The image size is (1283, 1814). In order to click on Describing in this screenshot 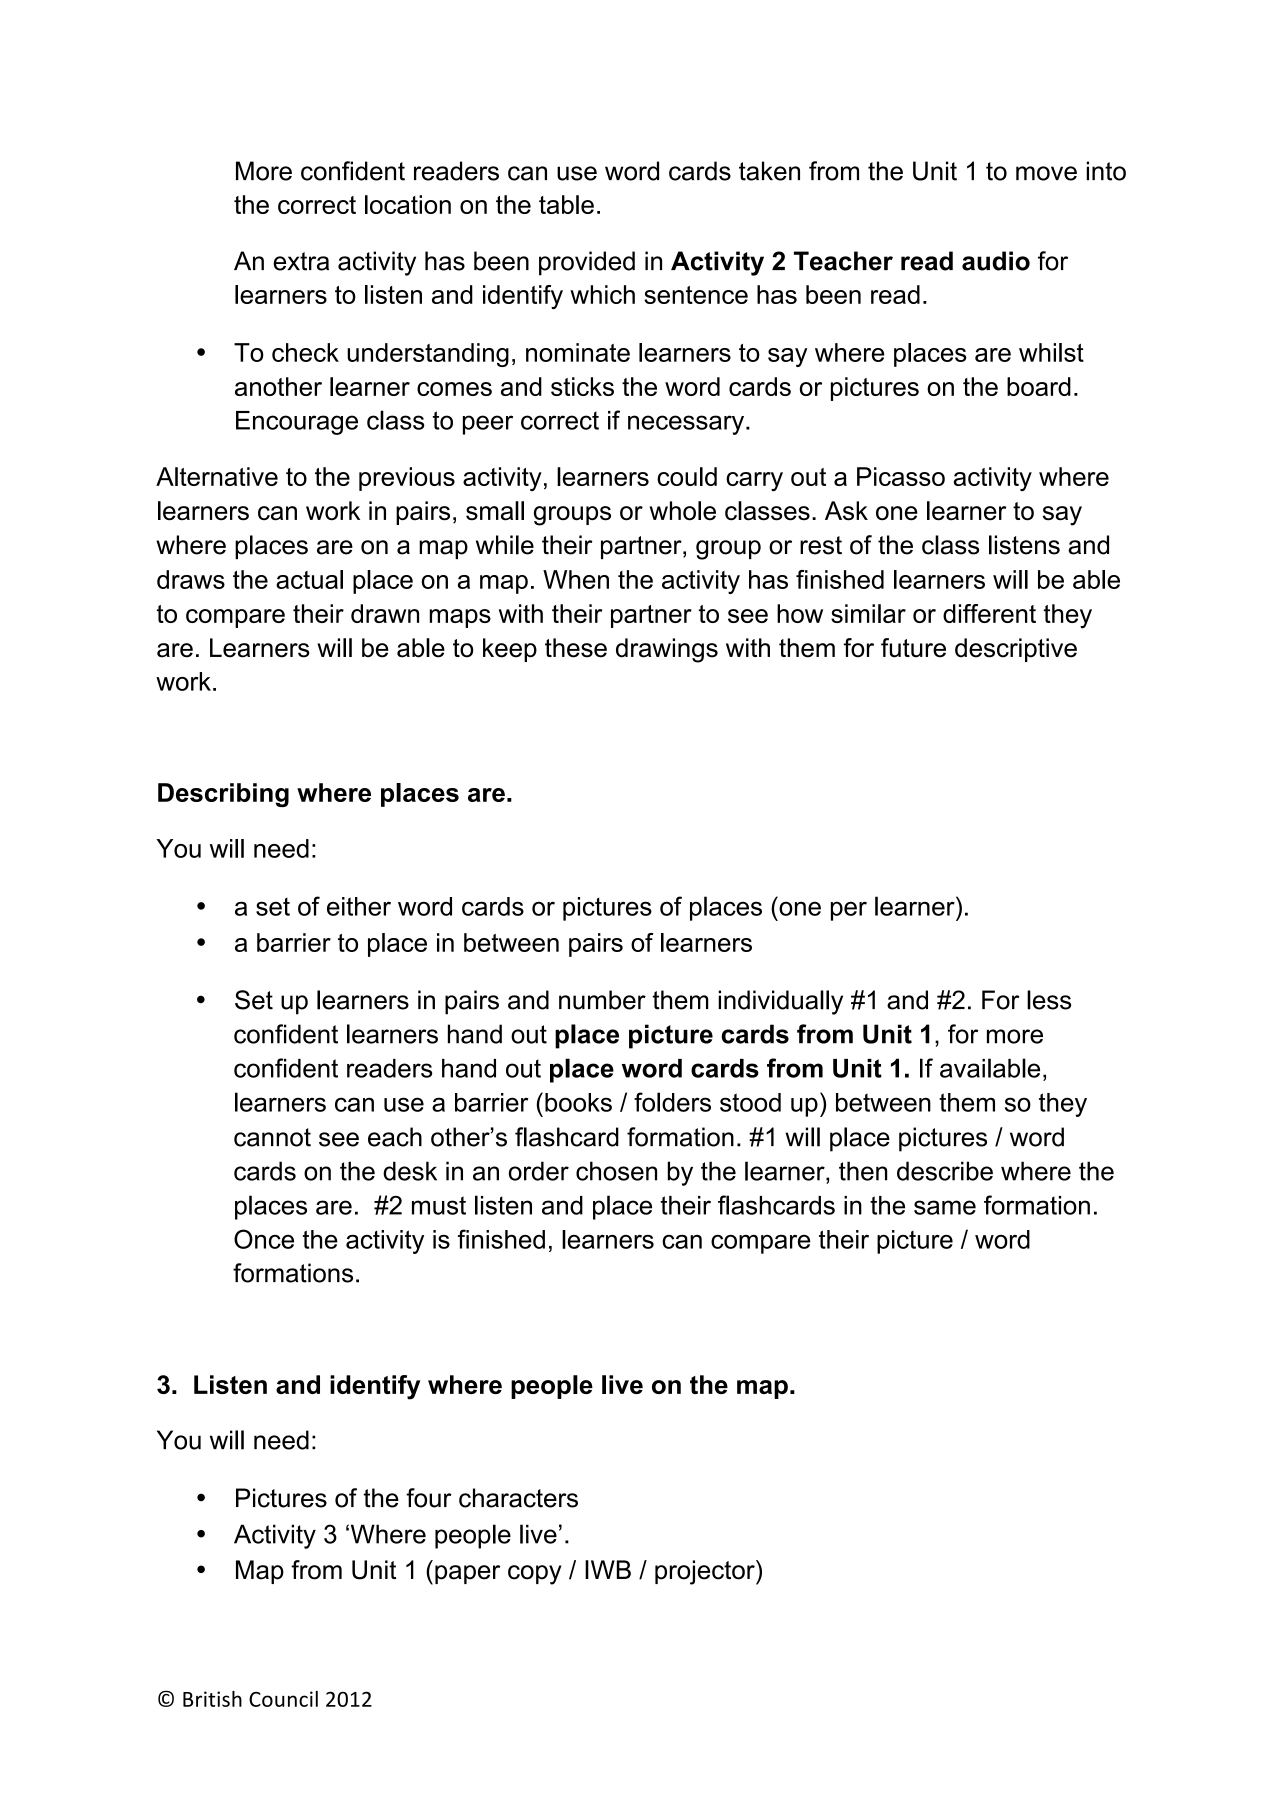, I will do `click(223, 795)`.
